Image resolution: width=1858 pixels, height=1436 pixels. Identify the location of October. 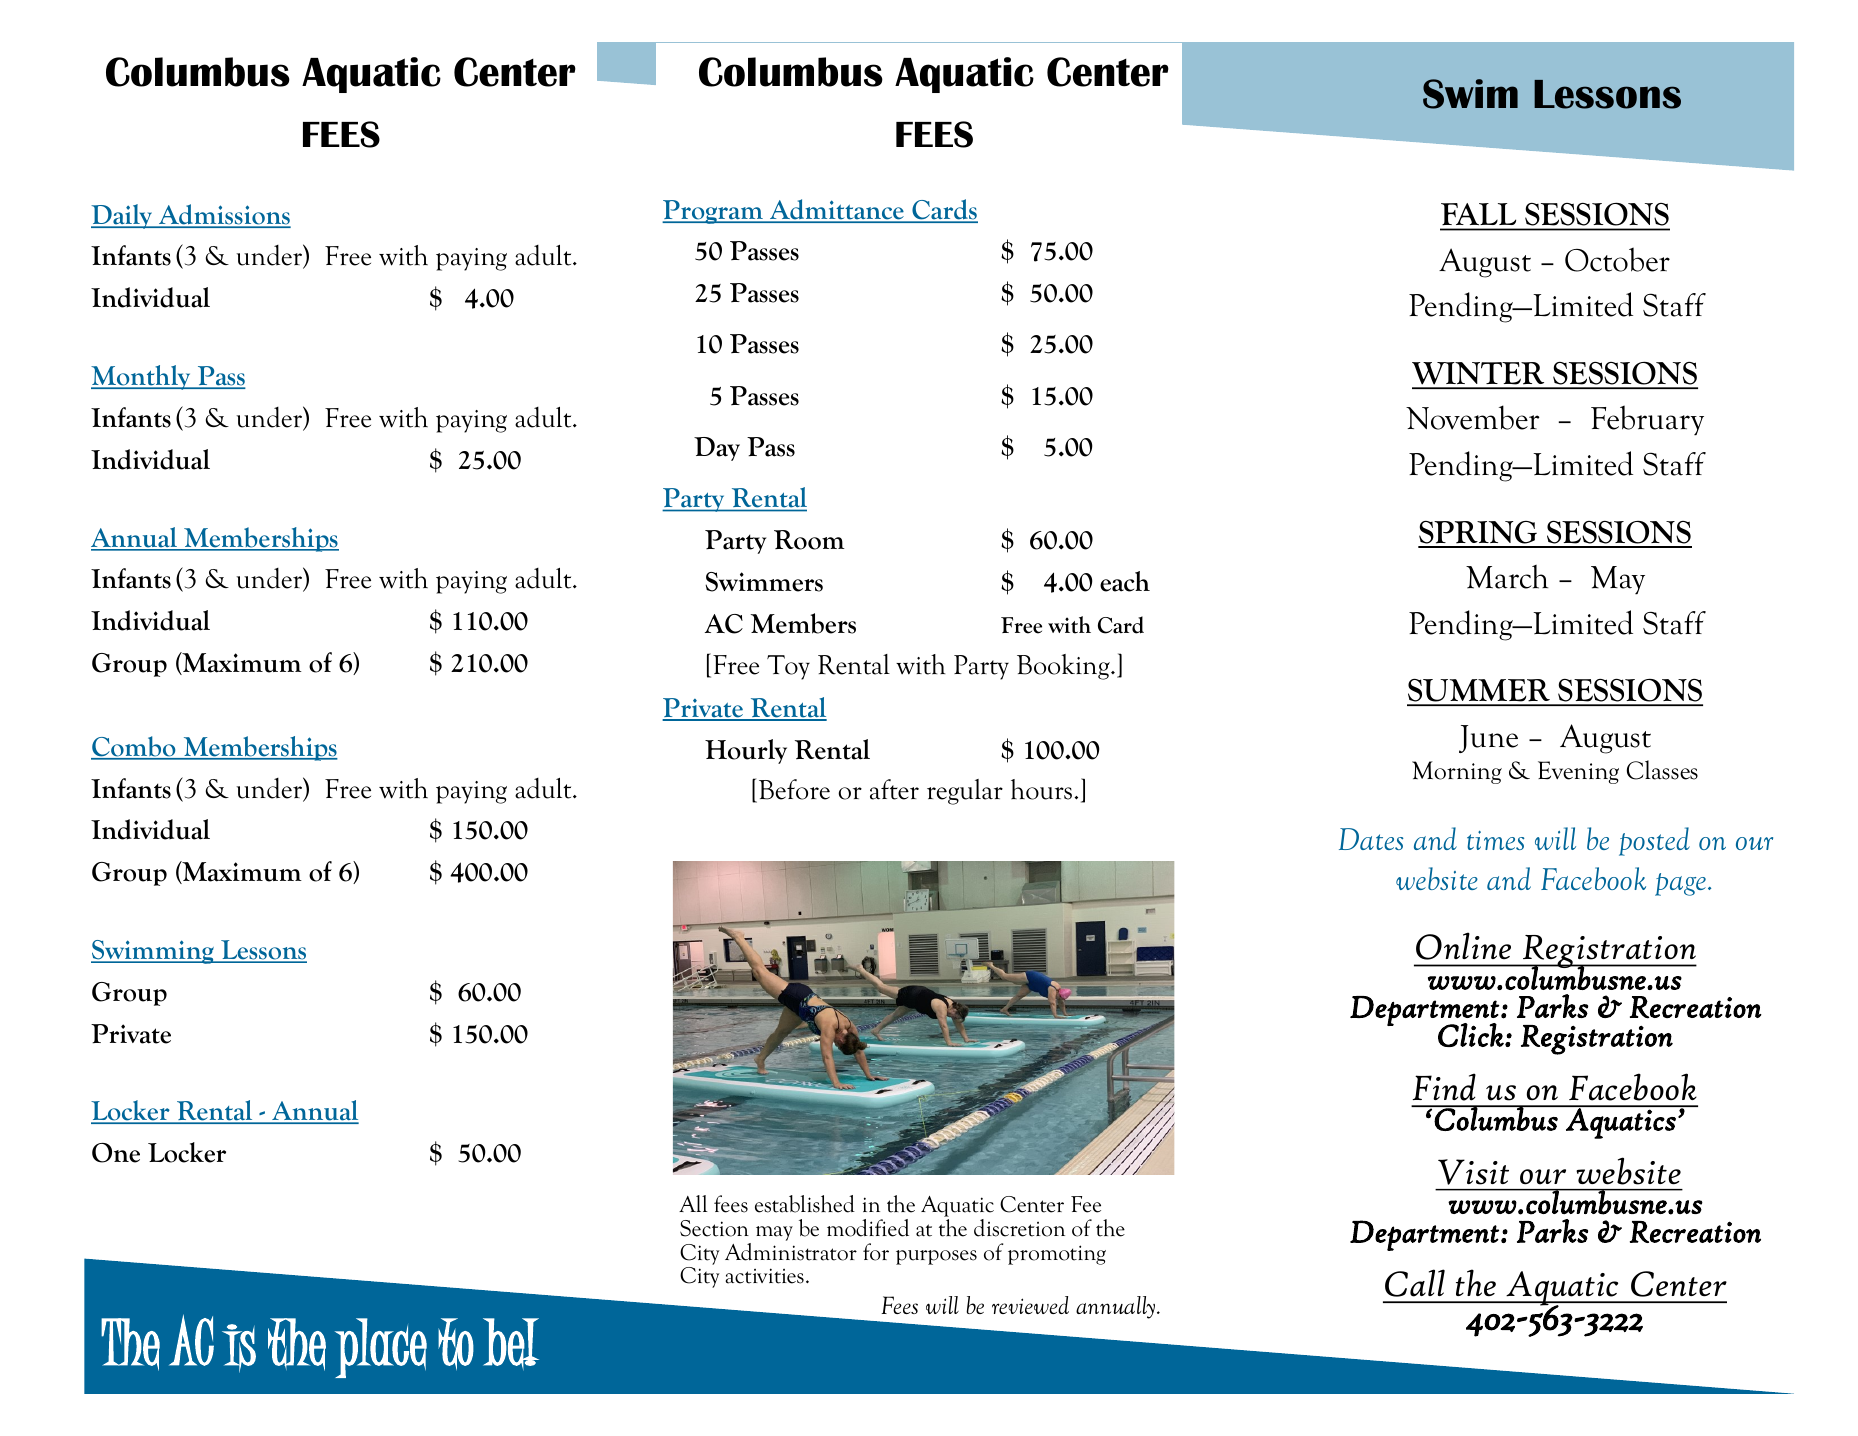
(1617, 259).
